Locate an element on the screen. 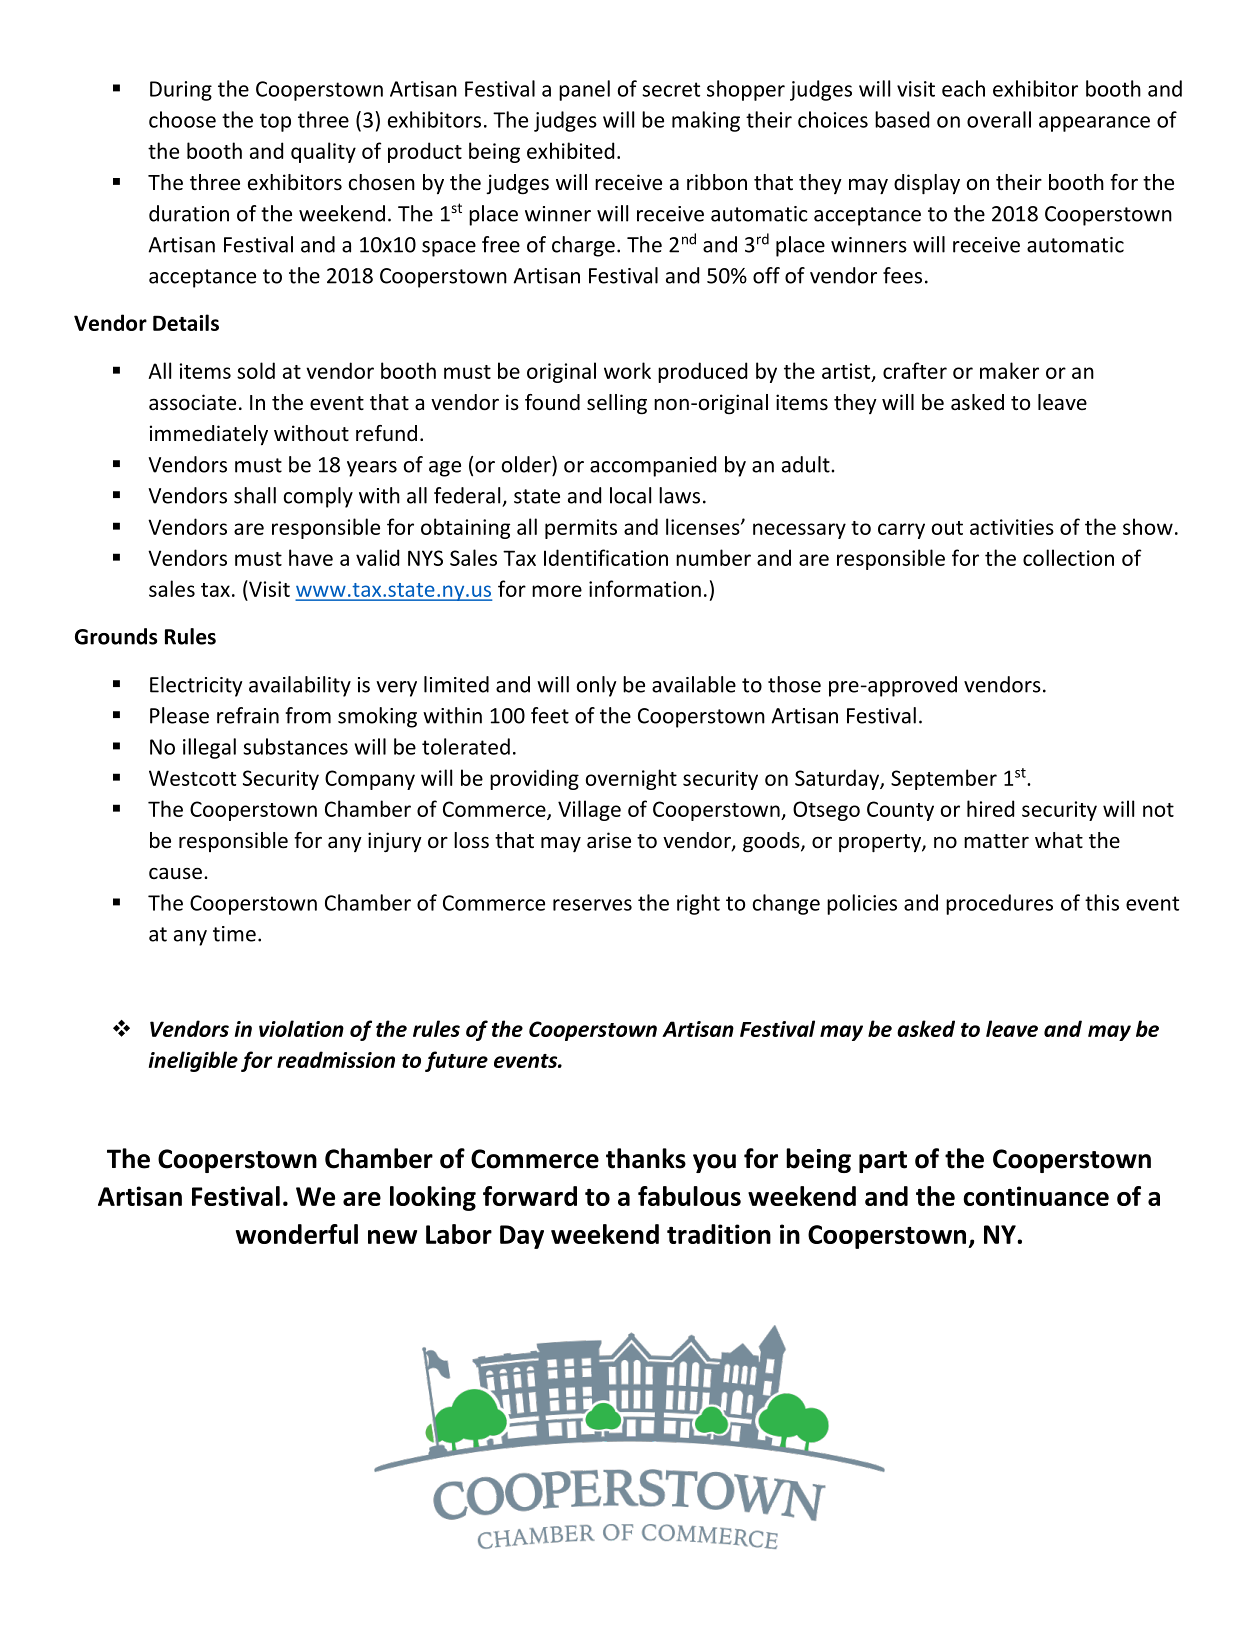  fabulous is located at coordinates (689, 1196).
